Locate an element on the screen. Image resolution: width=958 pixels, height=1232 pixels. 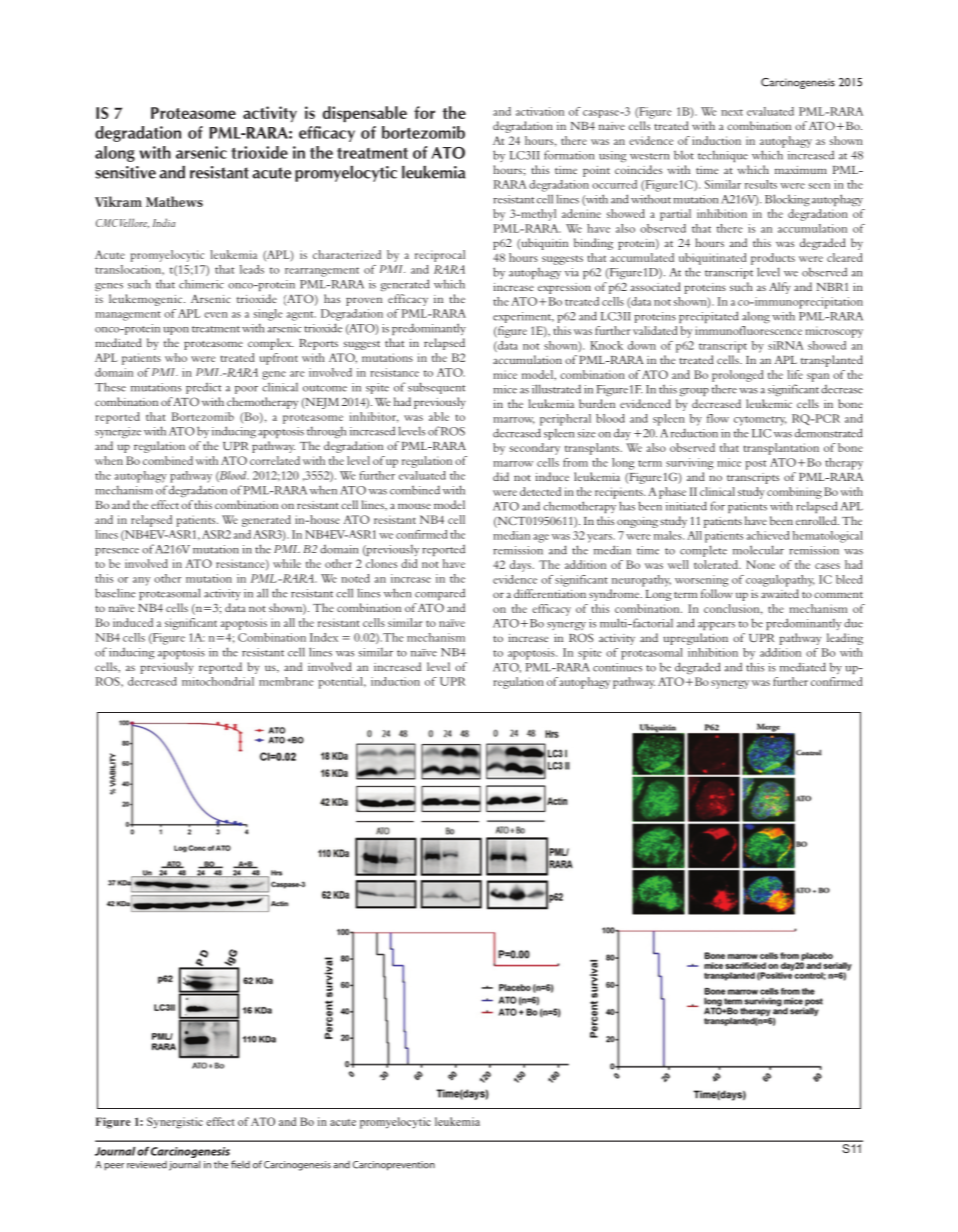
field is located at coordinates (240, 1164).
